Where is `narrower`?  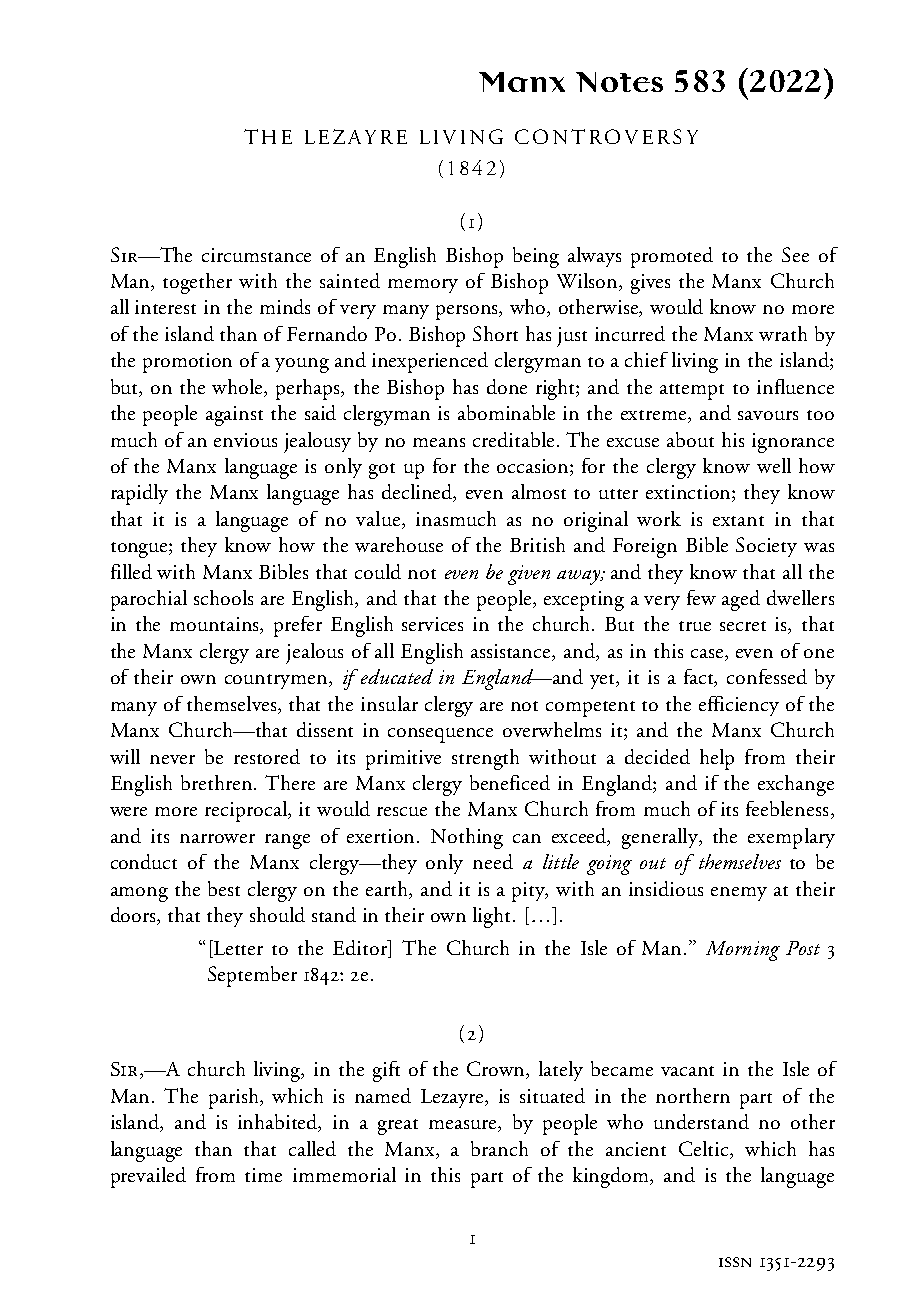
narrower is located at coordinates (217, 838).
